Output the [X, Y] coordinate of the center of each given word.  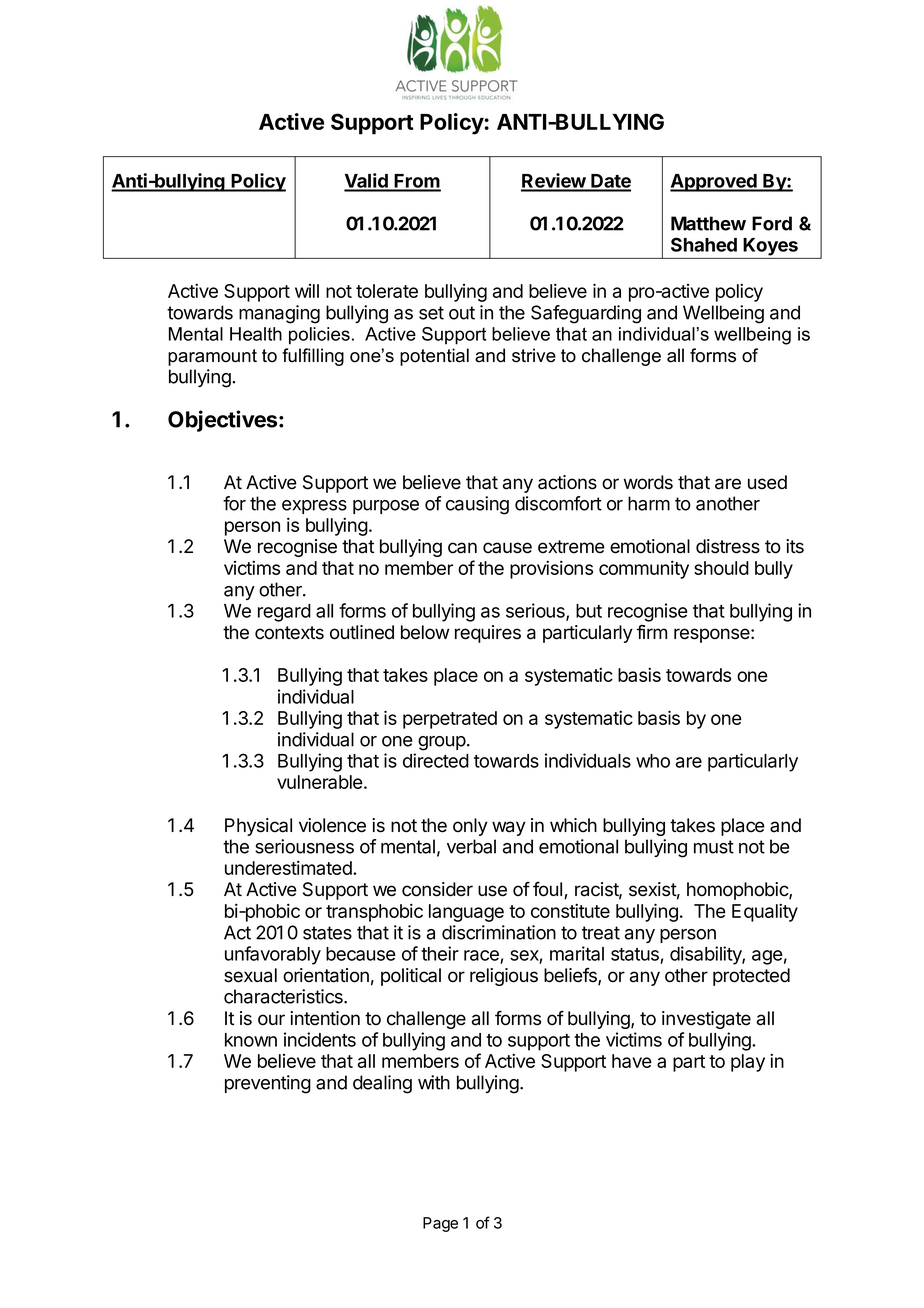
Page [440, 1224]
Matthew [708, 223]
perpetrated [450, 720]
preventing [268, 1084]
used [767, 482]
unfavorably [273, 955]
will [307, 291]
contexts [289, 633]
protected [751, 977]
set [431, 313]
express [314, 507]
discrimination [499, 932]
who [653, 761]
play [748, 1063]
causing [477, 505]
